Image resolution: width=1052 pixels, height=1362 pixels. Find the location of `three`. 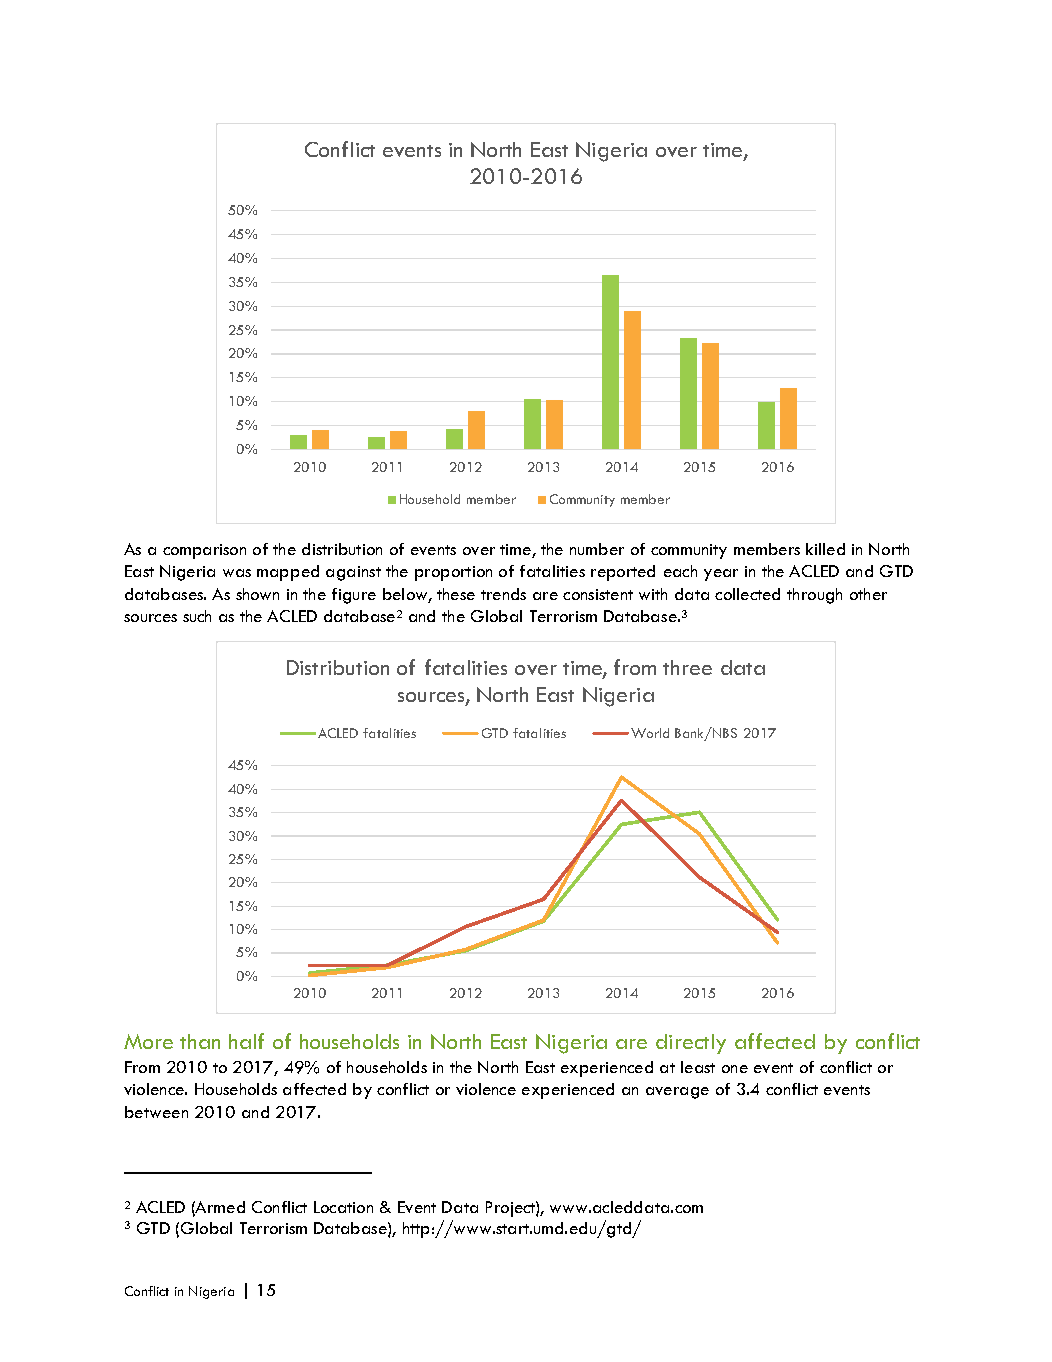

three is located at coordinates (687, 667).
